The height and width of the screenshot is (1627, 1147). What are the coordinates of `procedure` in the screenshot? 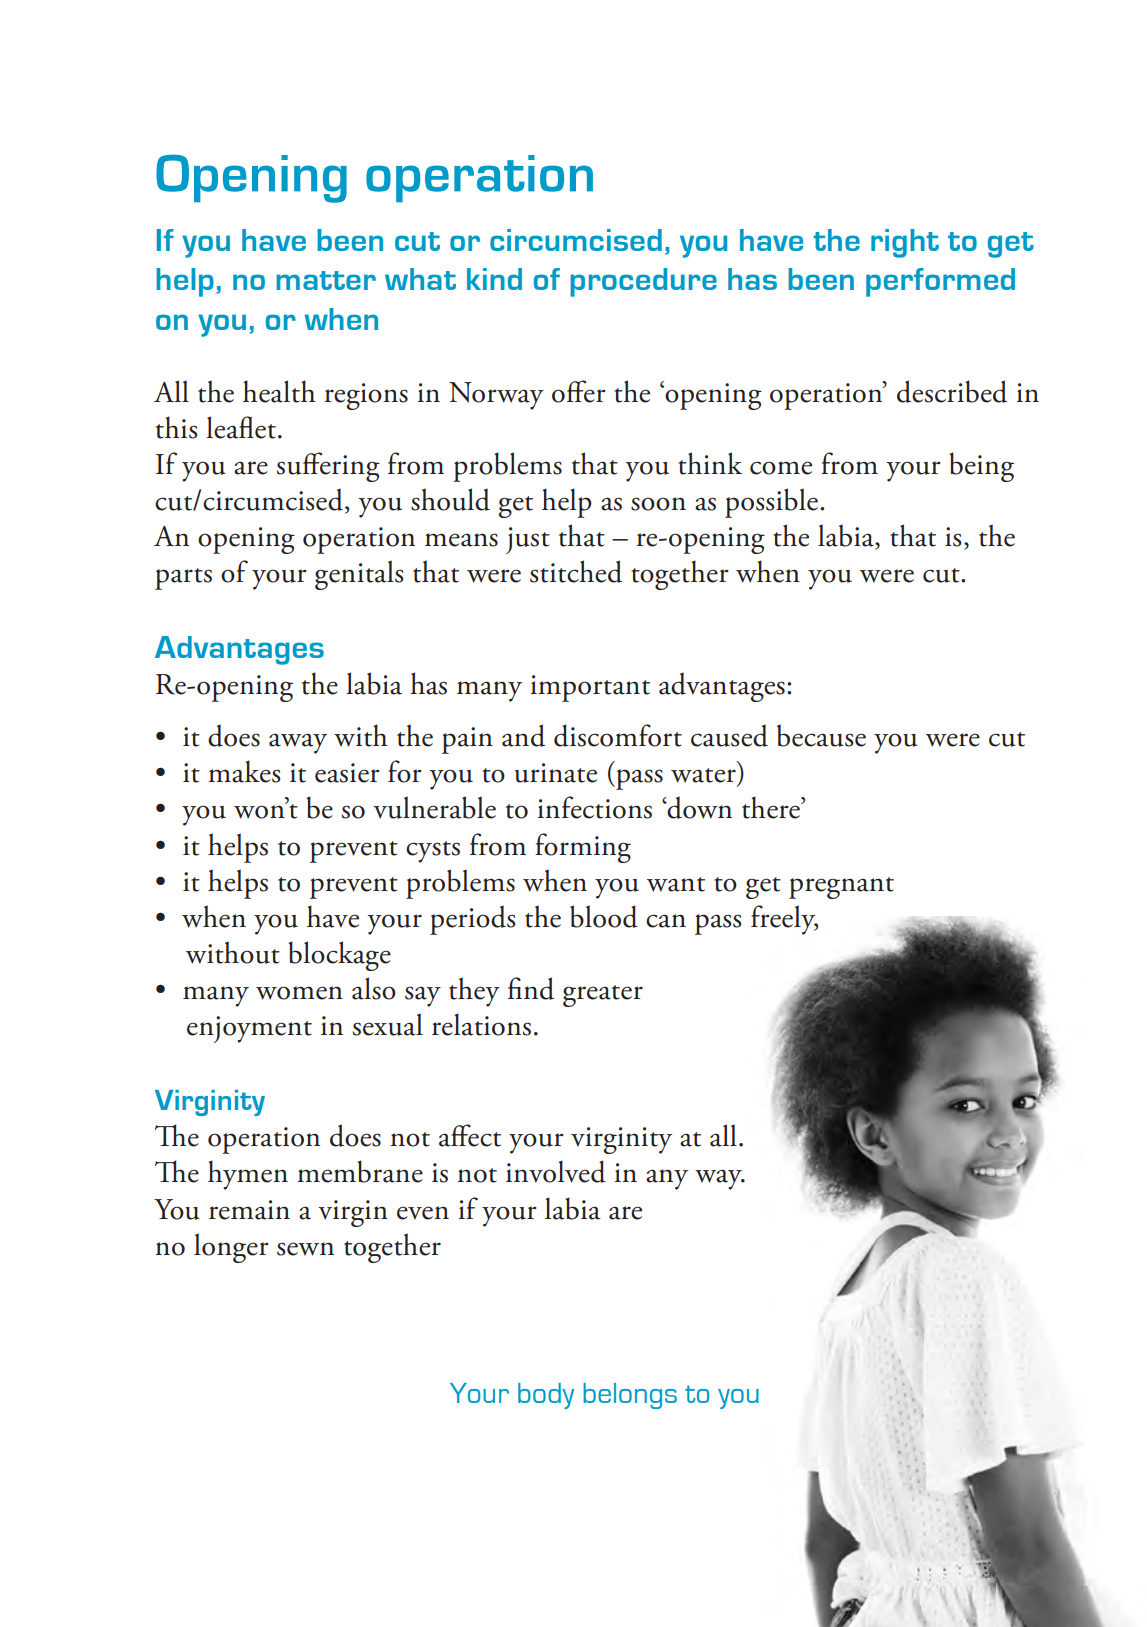 It's located at (643, 282).
